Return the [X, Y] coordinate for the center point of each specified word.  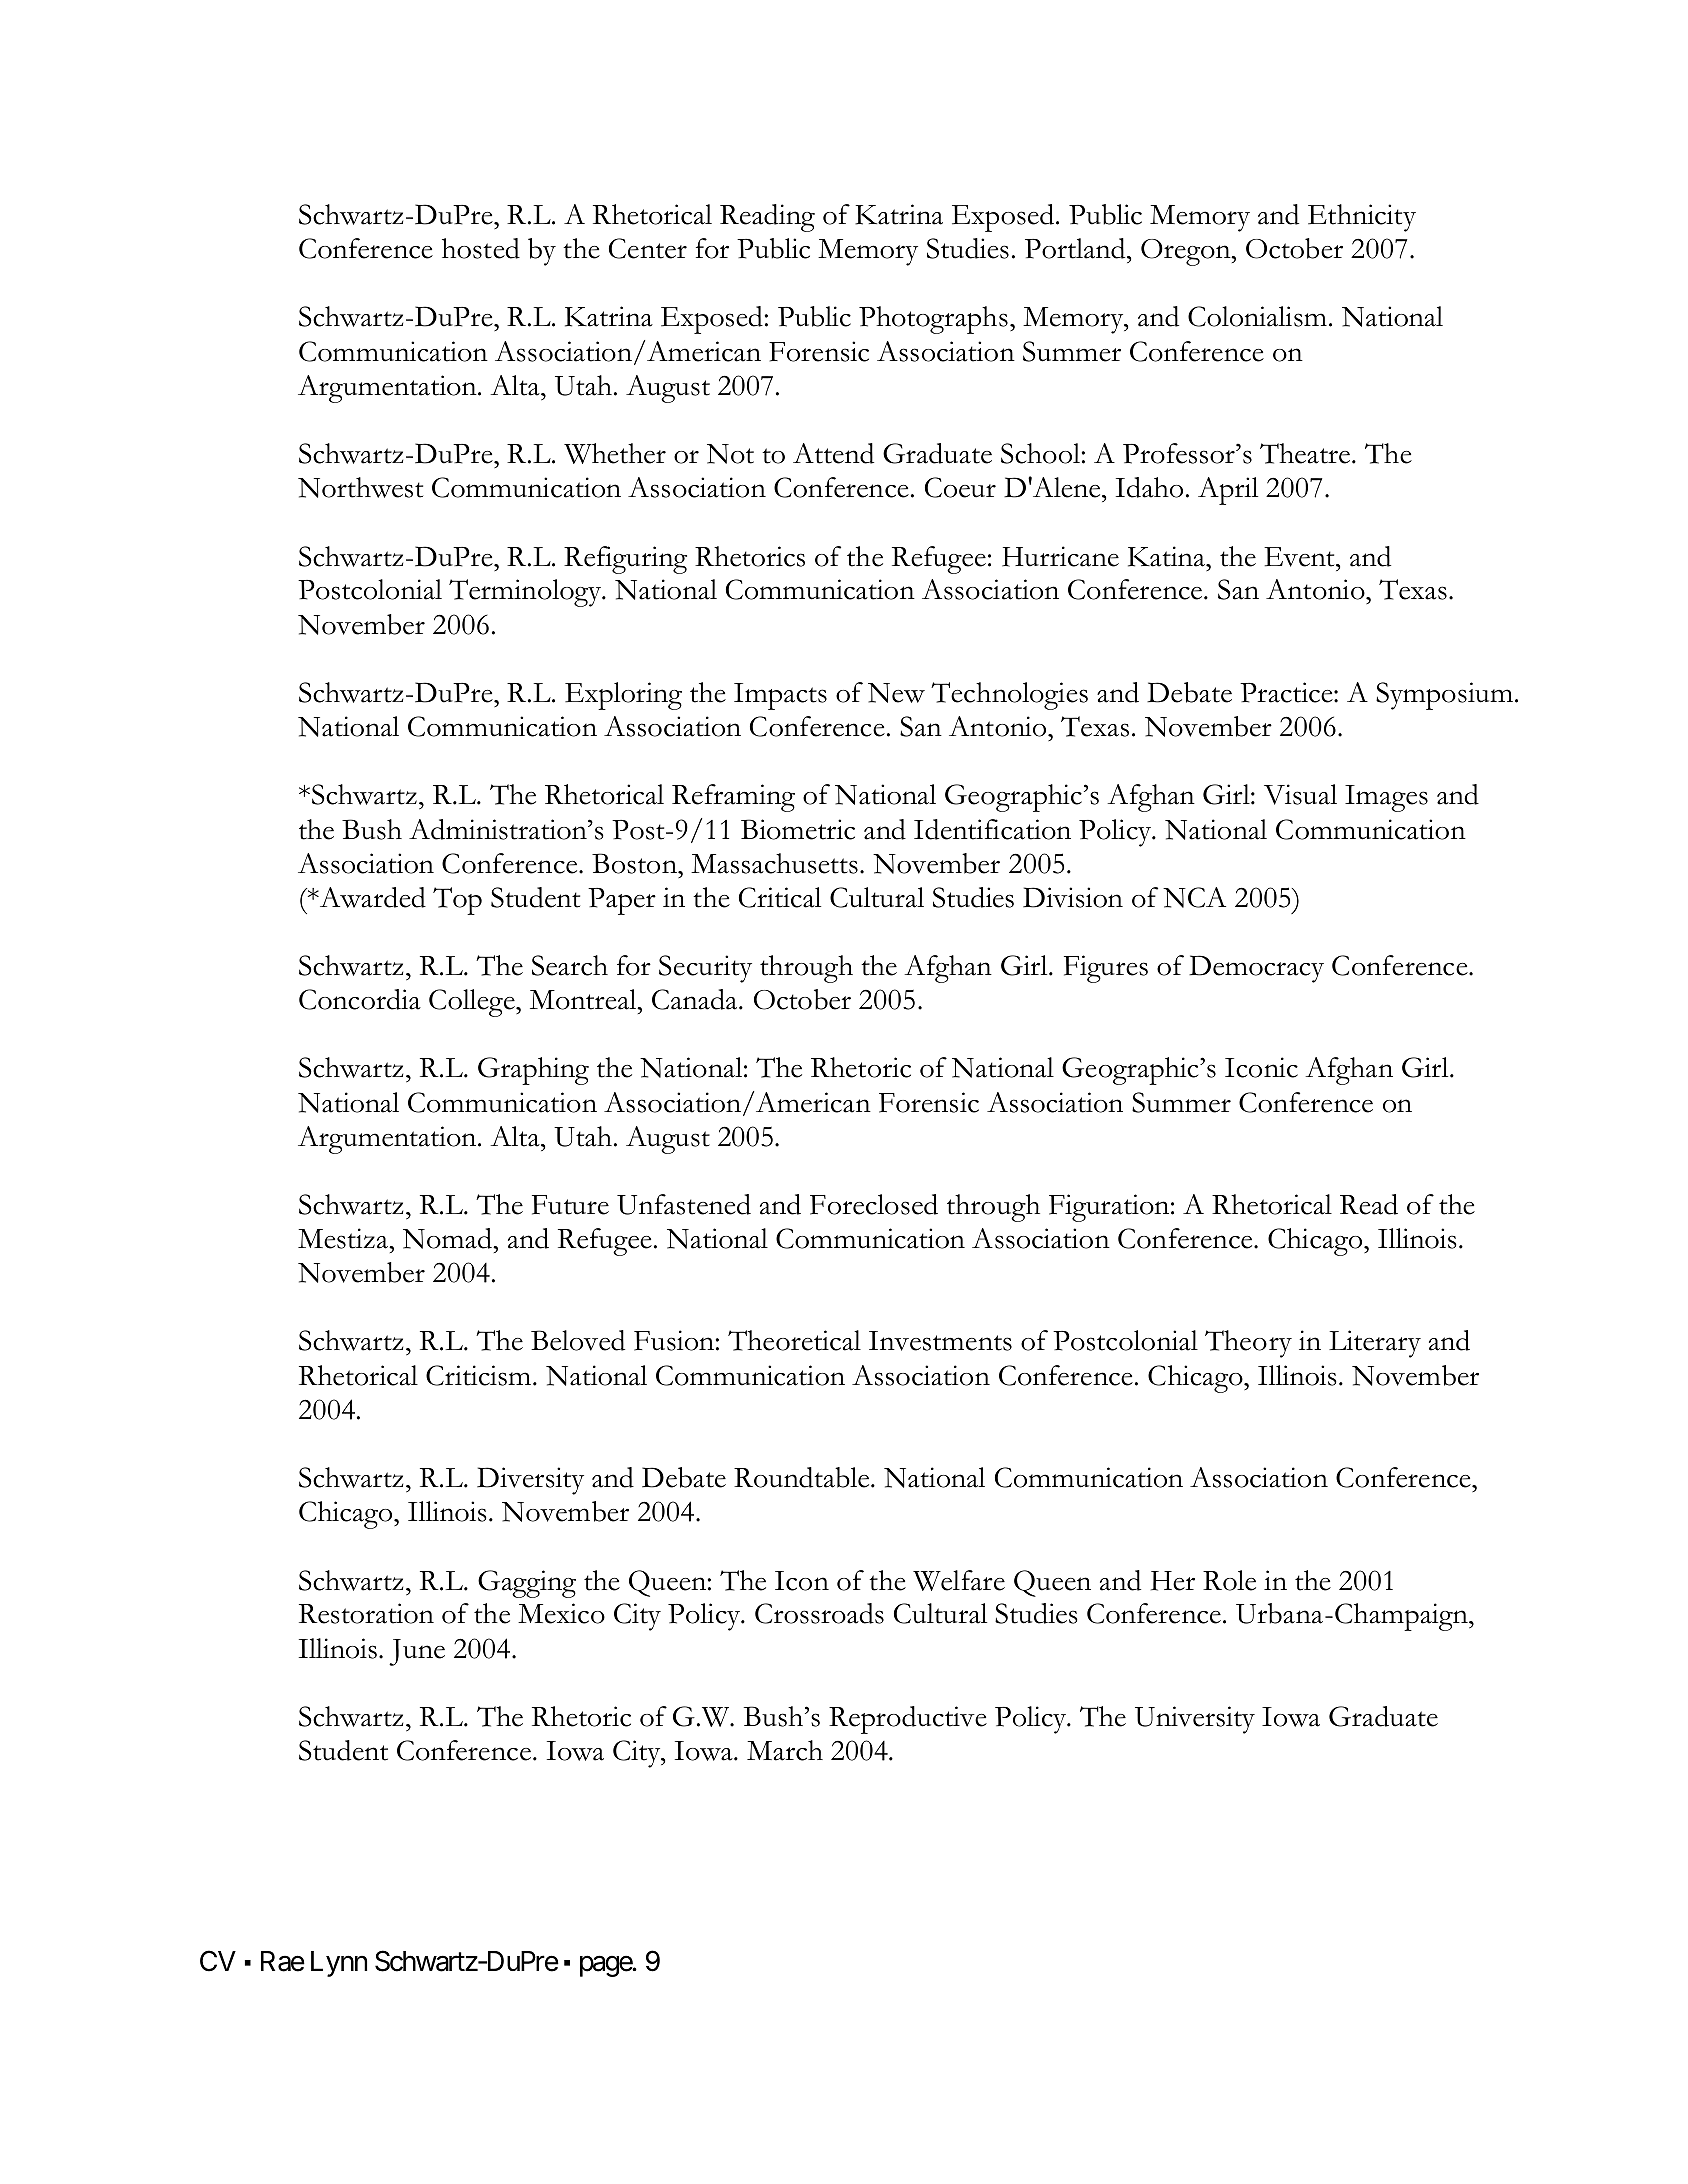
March [785, 1750]
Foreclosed [874, 1204]
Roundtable [803, 1477]
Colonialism [1257, 316]
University [1195, 1720]
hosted [481, 248]
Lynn [339, 1964]
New [896, 693]
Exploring [623, 696]
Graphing [533, 1071]
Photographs [933, 320]
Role [1229, 1580]
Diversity [530, 1481]
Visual [1300, 794]
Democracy [1256, 969]
